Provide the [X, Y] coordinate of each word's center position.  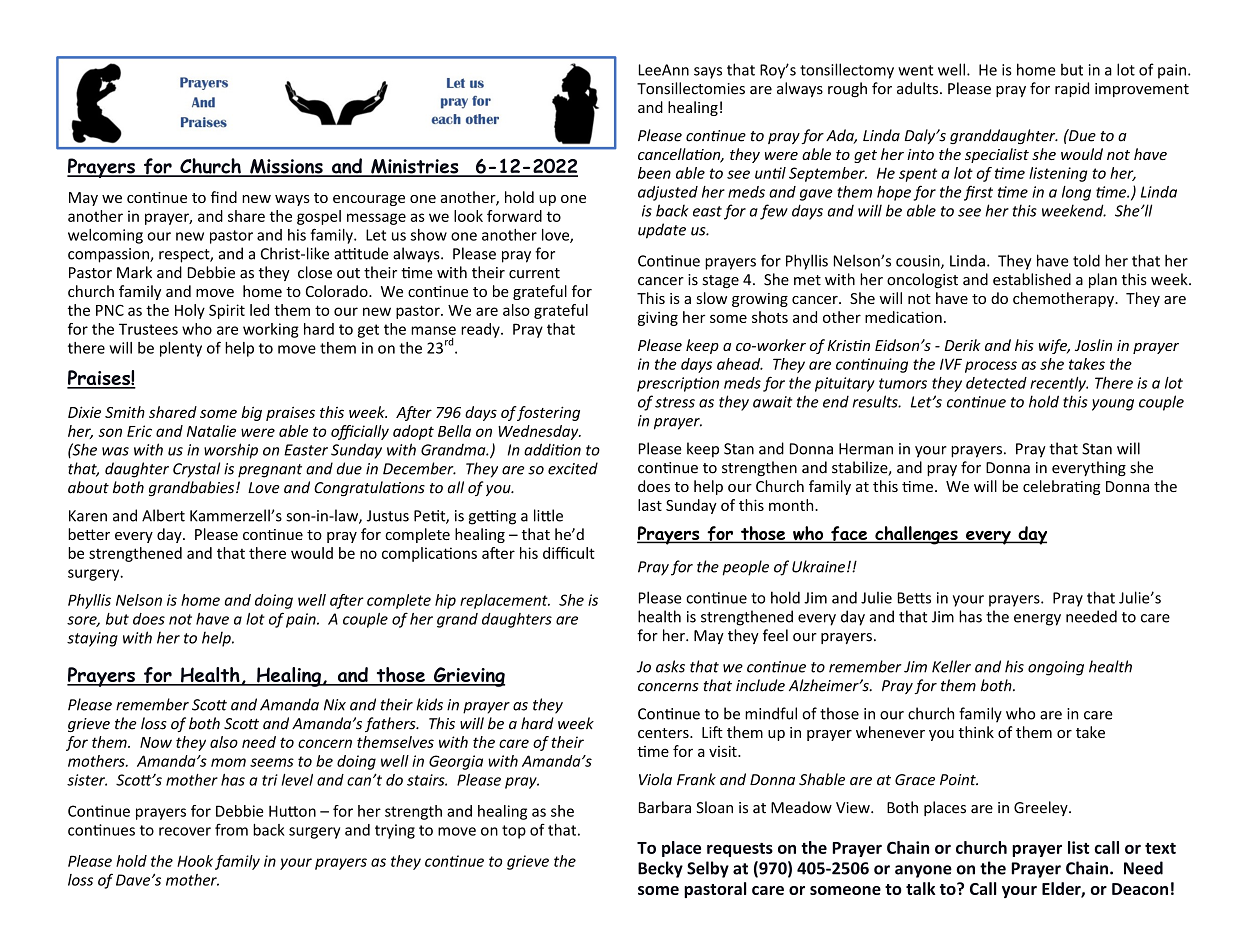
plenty [181, 349]
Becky [660, 869]
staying [92, 639]
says [708, 73]
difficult [569, 553]
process [991, 367]
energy [1037, 620]
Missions [286, 167]
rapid [1072, 89]
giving [658, 318]
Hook [195, 861]
